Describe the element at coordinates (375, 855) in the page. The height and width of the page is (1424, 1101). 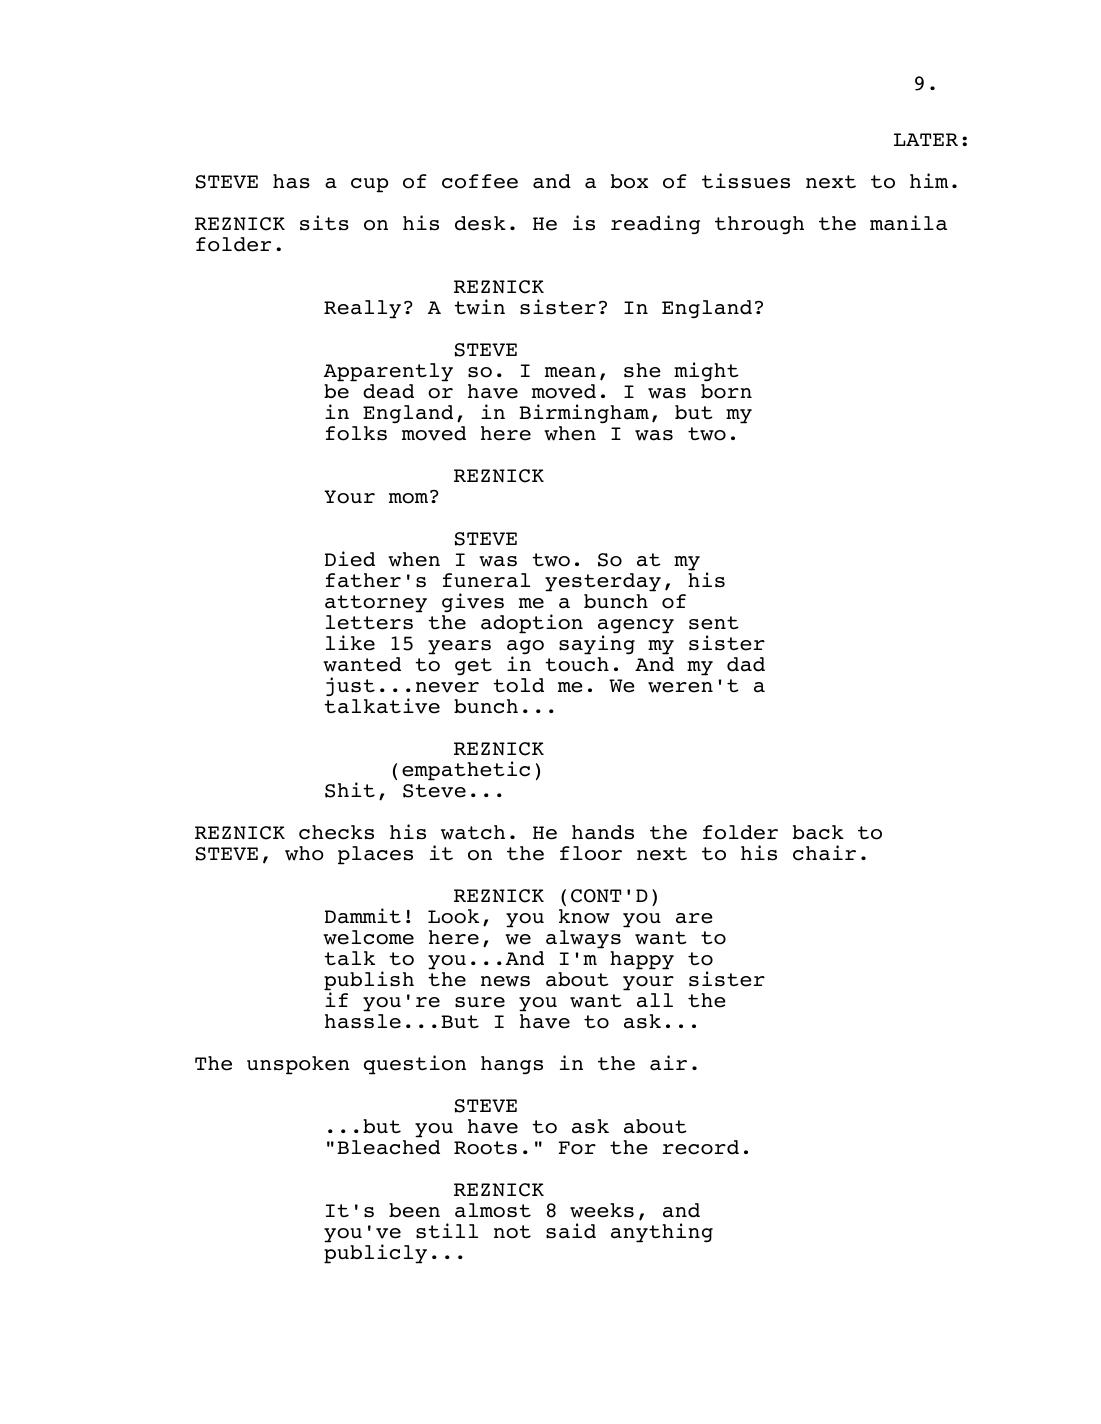
I see `places` at that location.
